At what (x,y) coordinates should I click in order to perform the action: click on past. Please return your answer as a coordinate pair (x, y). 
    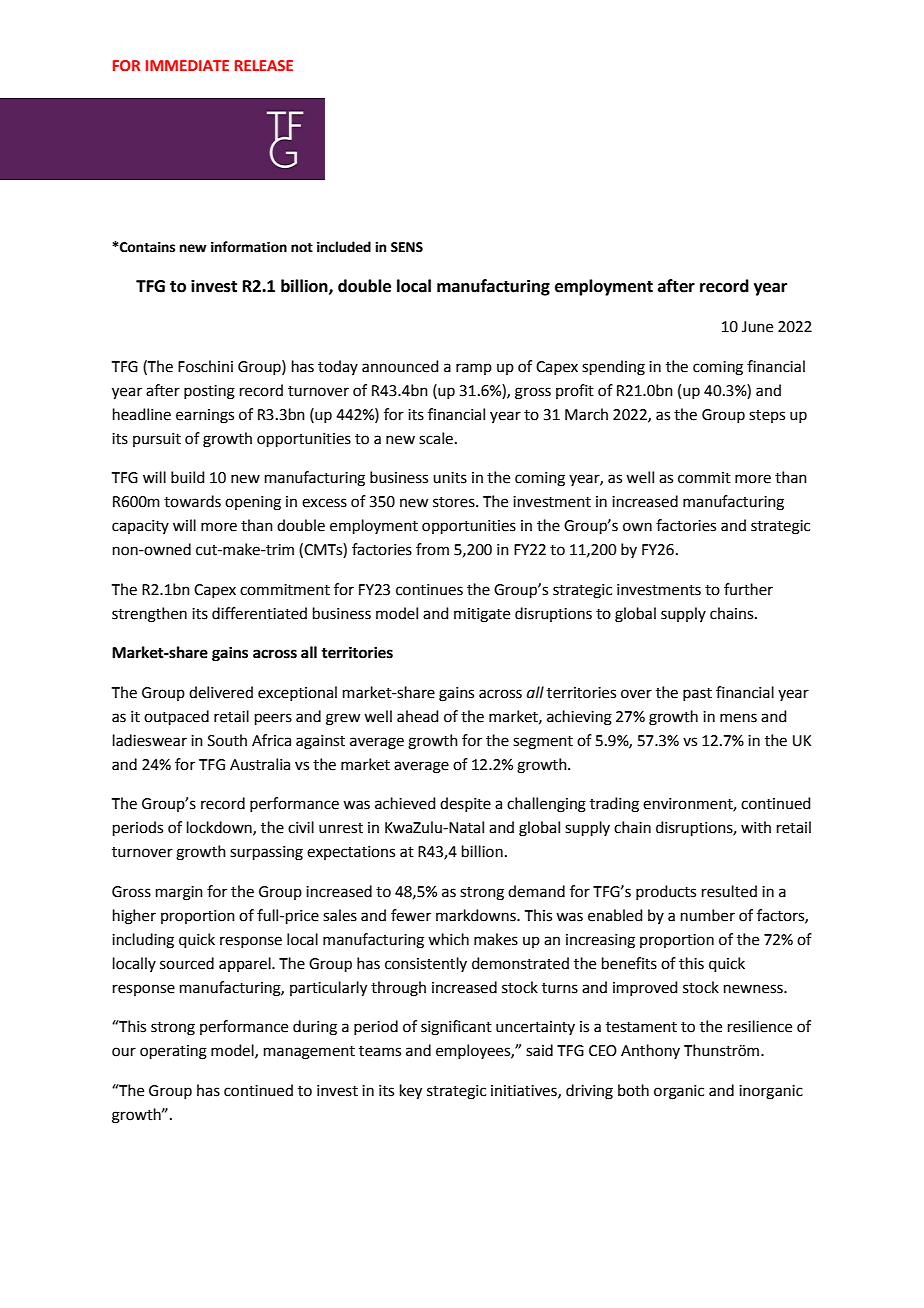
    Looking at the image, I should click on (697, 694).
